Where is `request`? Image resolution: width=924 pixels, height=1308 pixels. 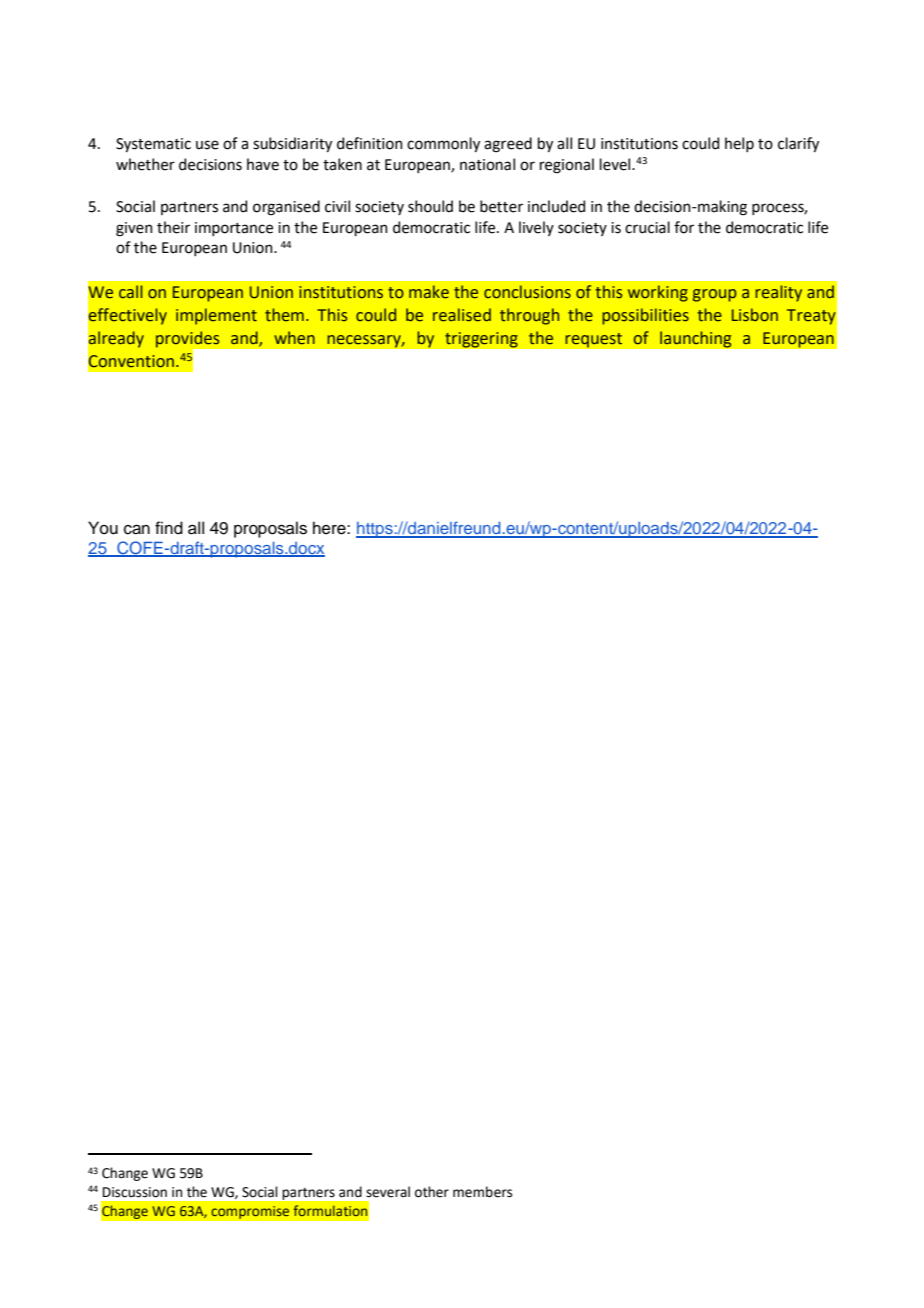
request is located at coordinates (594, 340).
